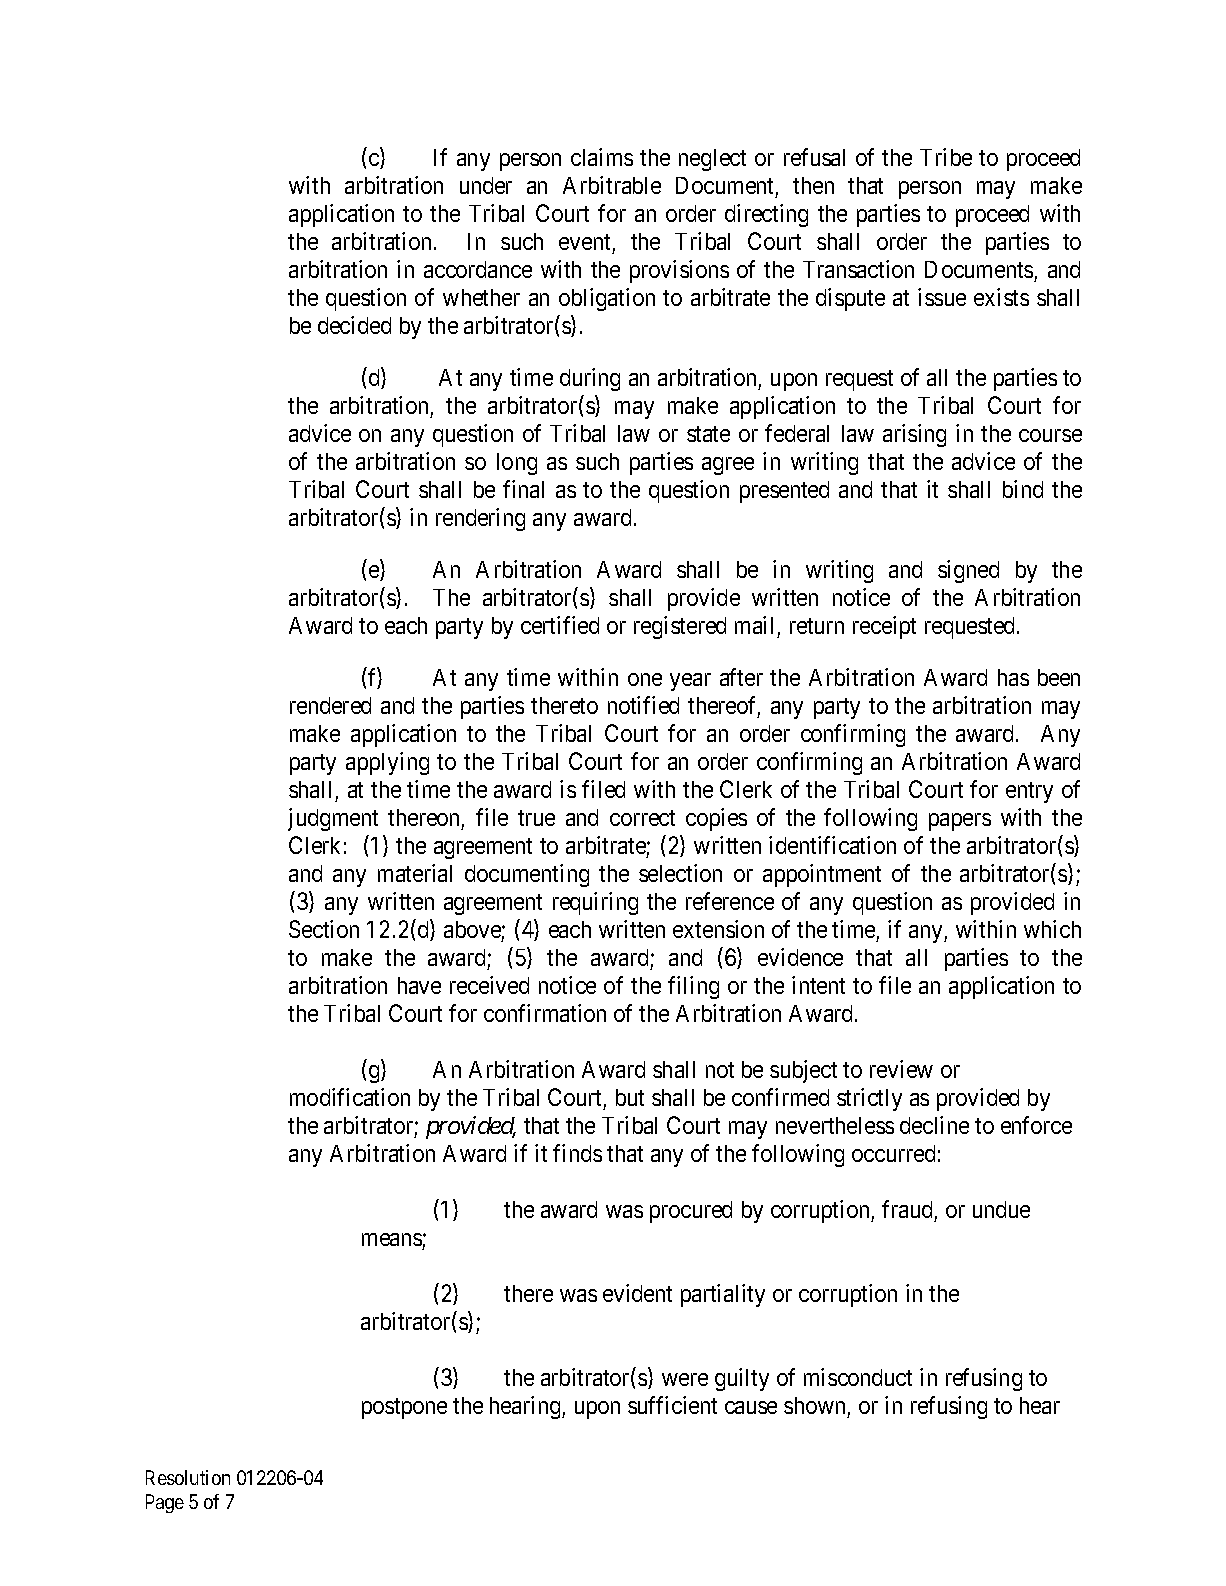 This screenshot has width=1226, height=1586. I want to click on claims, so click(602, 157).
